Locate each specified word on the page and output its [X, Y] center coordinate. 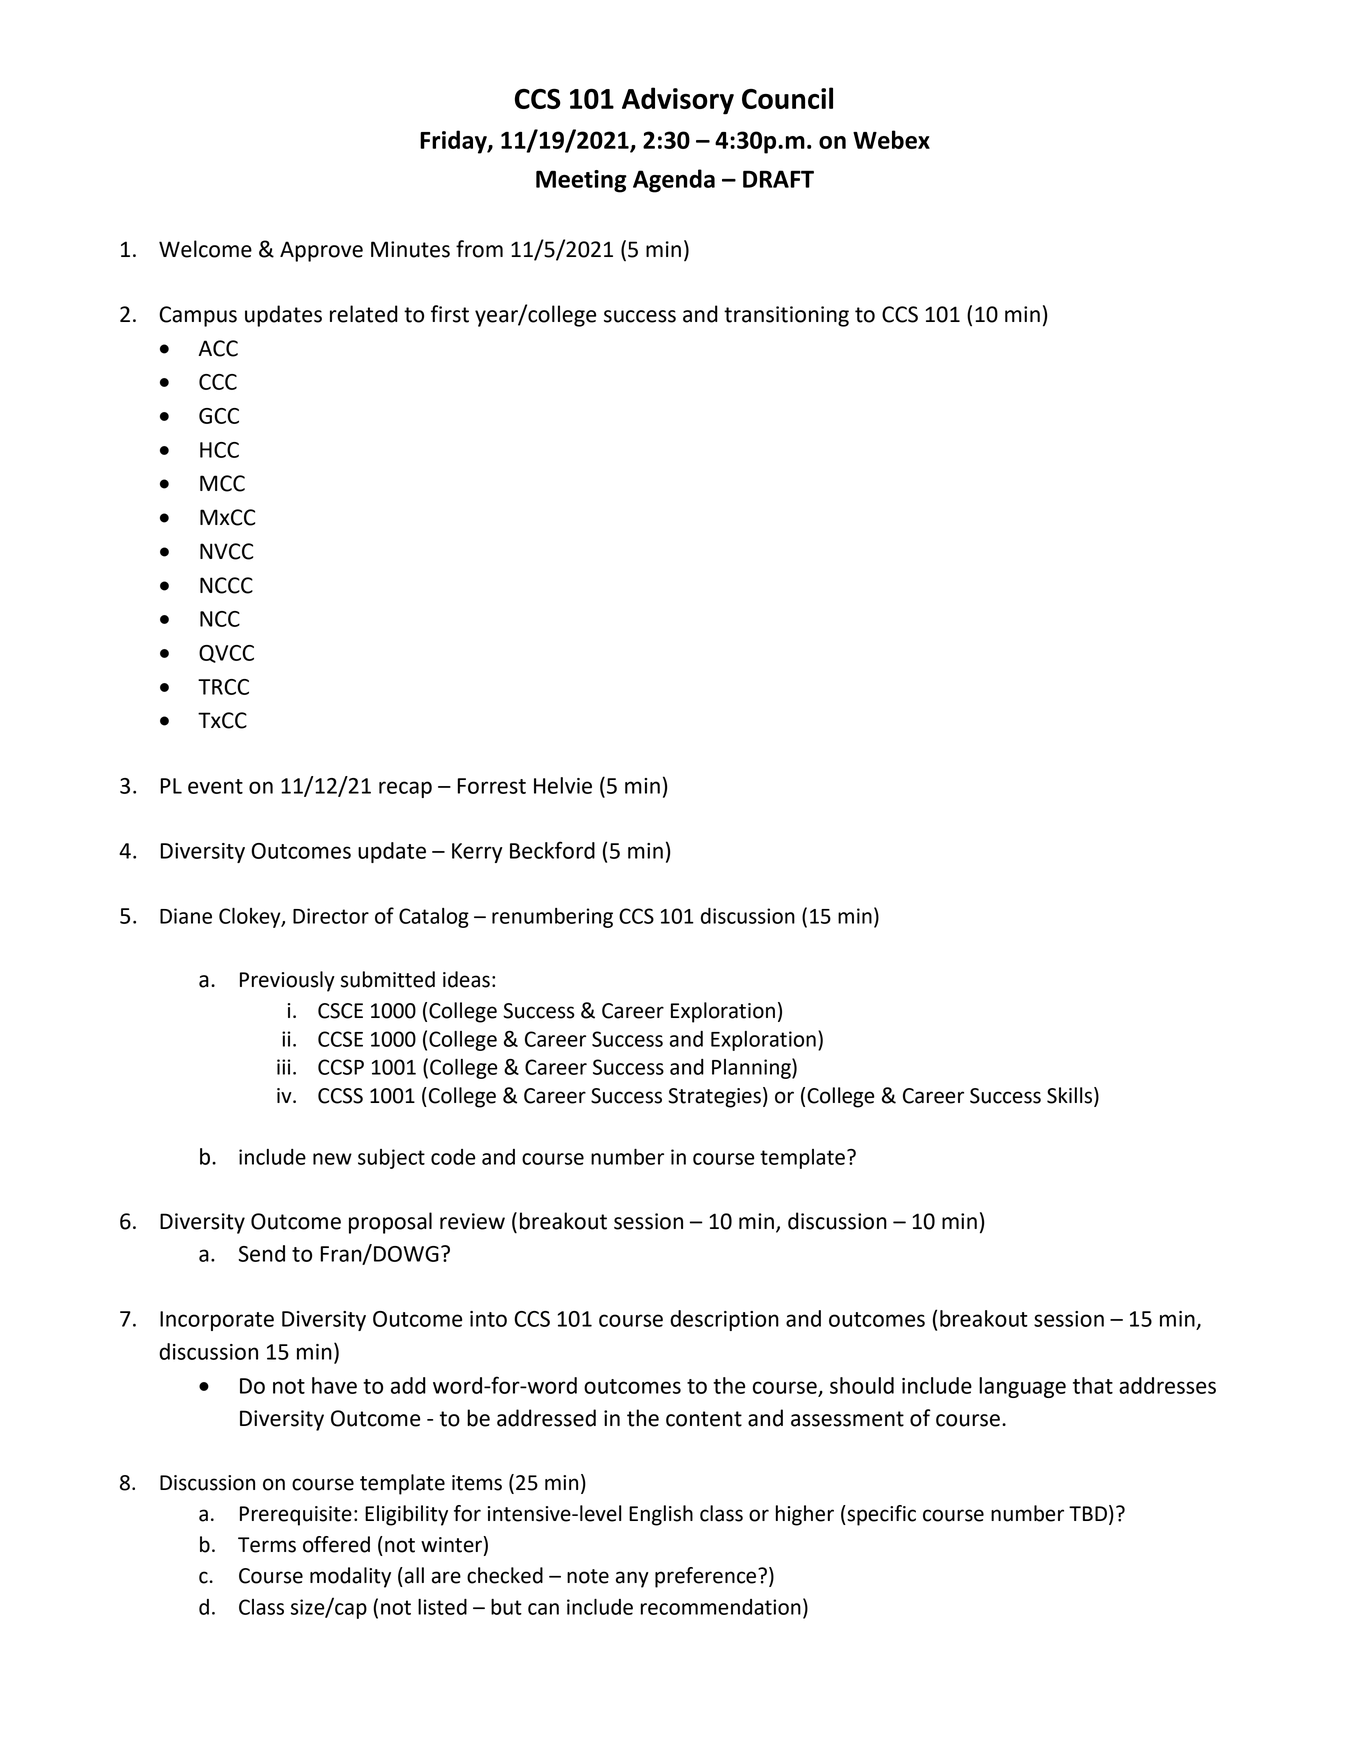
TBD [1088, 1513]
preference [707, 1577]
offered [336, 1544]
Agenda [674, 181]
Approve [321, 251]
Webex [891, 139]
